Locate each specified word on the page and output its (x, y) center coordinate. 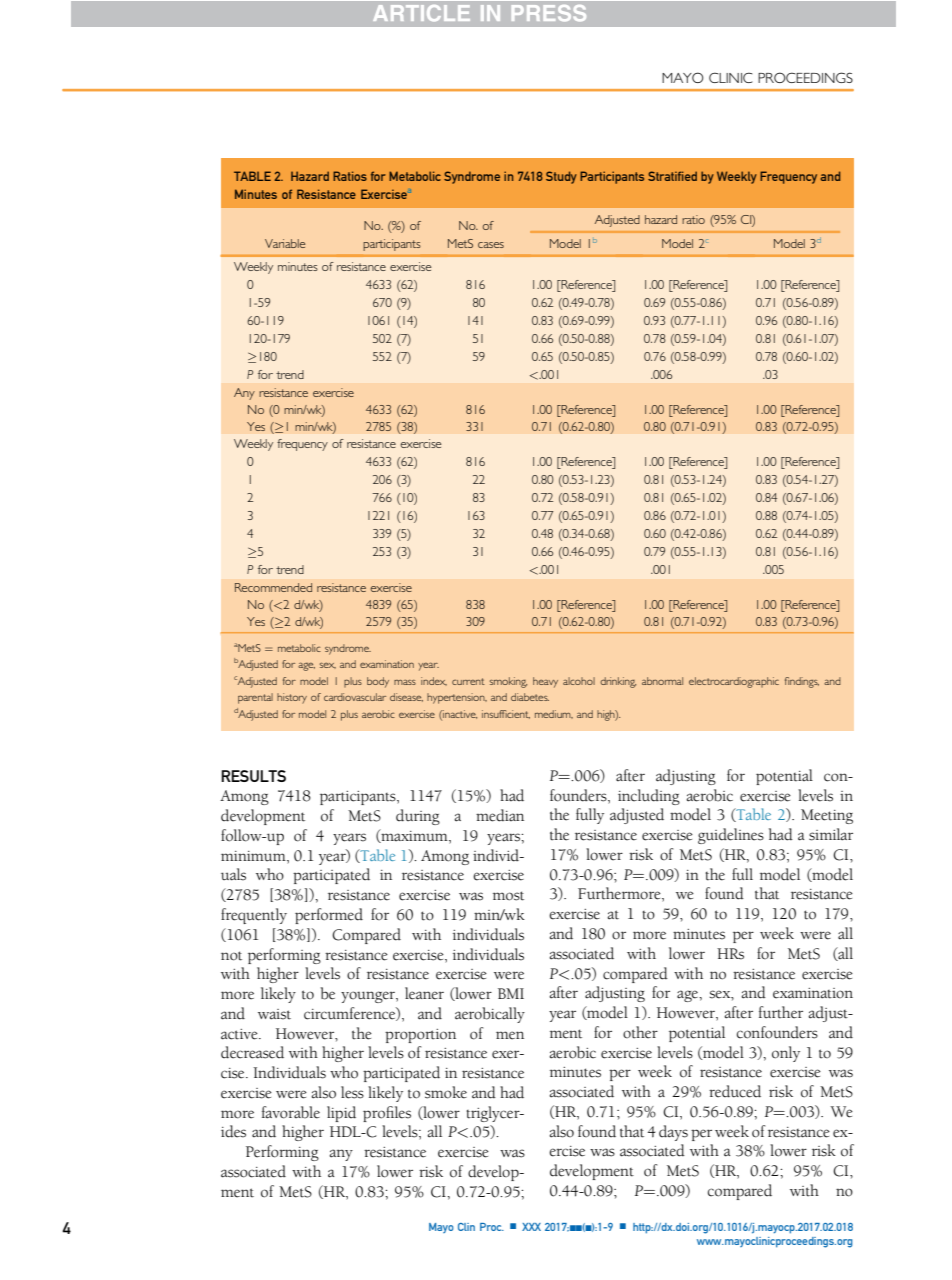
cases (491, 245)
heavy (545, 682)
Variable (285, 243)
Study (561, 177)
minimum (254, 856)
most (508, 896)
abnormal (662, 681)
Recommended (273, 587)
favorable (291, 1112)
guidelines (731, 836)
